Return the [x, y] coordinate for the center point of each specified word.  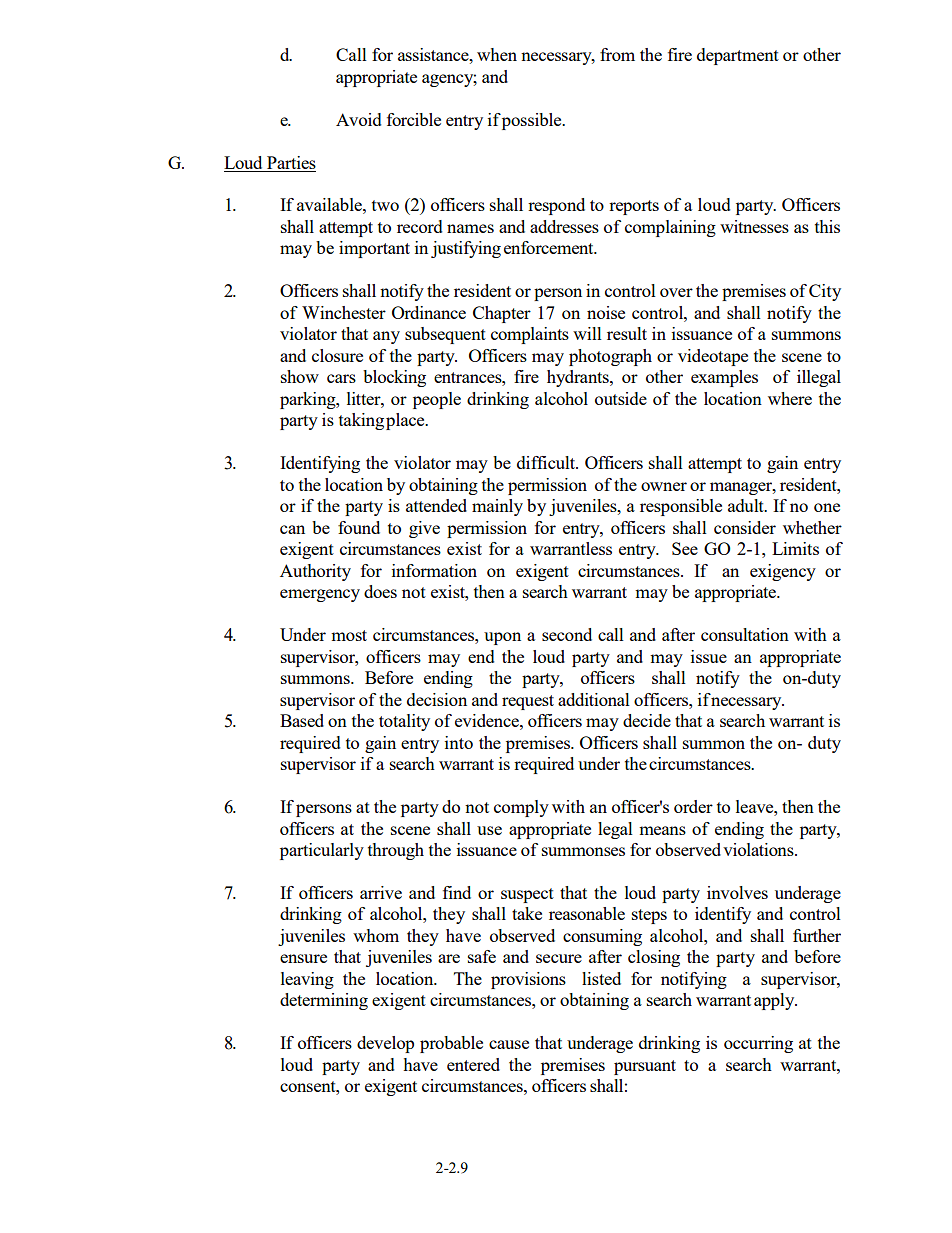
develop [385, 1044]
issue [709, 656]
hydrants [579, 378]
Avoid [359, 119]
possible [533, 121]
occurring [758, 1044]
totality [404, 722]
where [790, 398]
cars [341, 378]
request [528, 702]
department [738, 56]
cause [509, 1044]
